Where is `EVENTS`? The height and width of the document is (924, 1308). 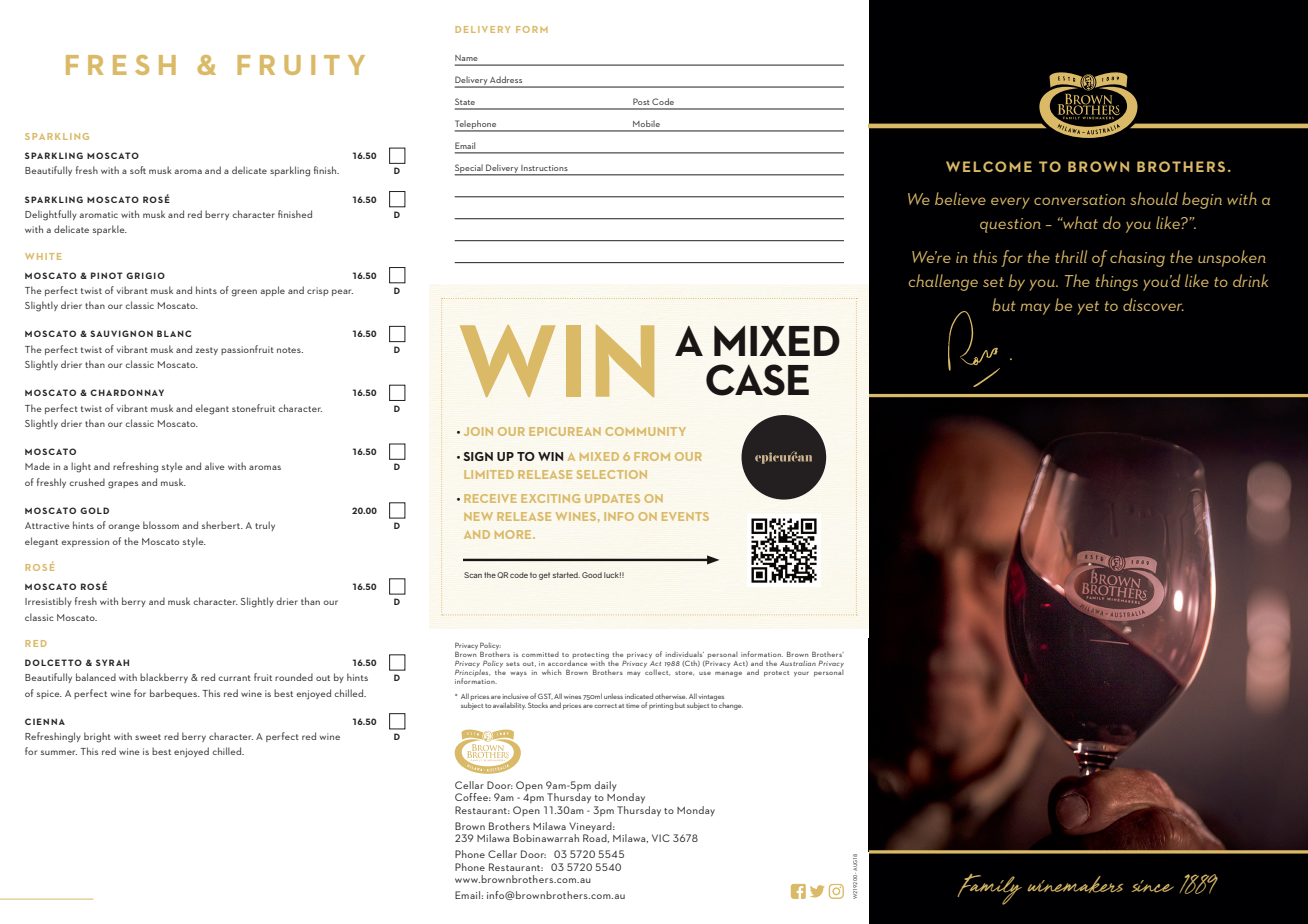
EVENTS is located at coordinates (685, 516).
